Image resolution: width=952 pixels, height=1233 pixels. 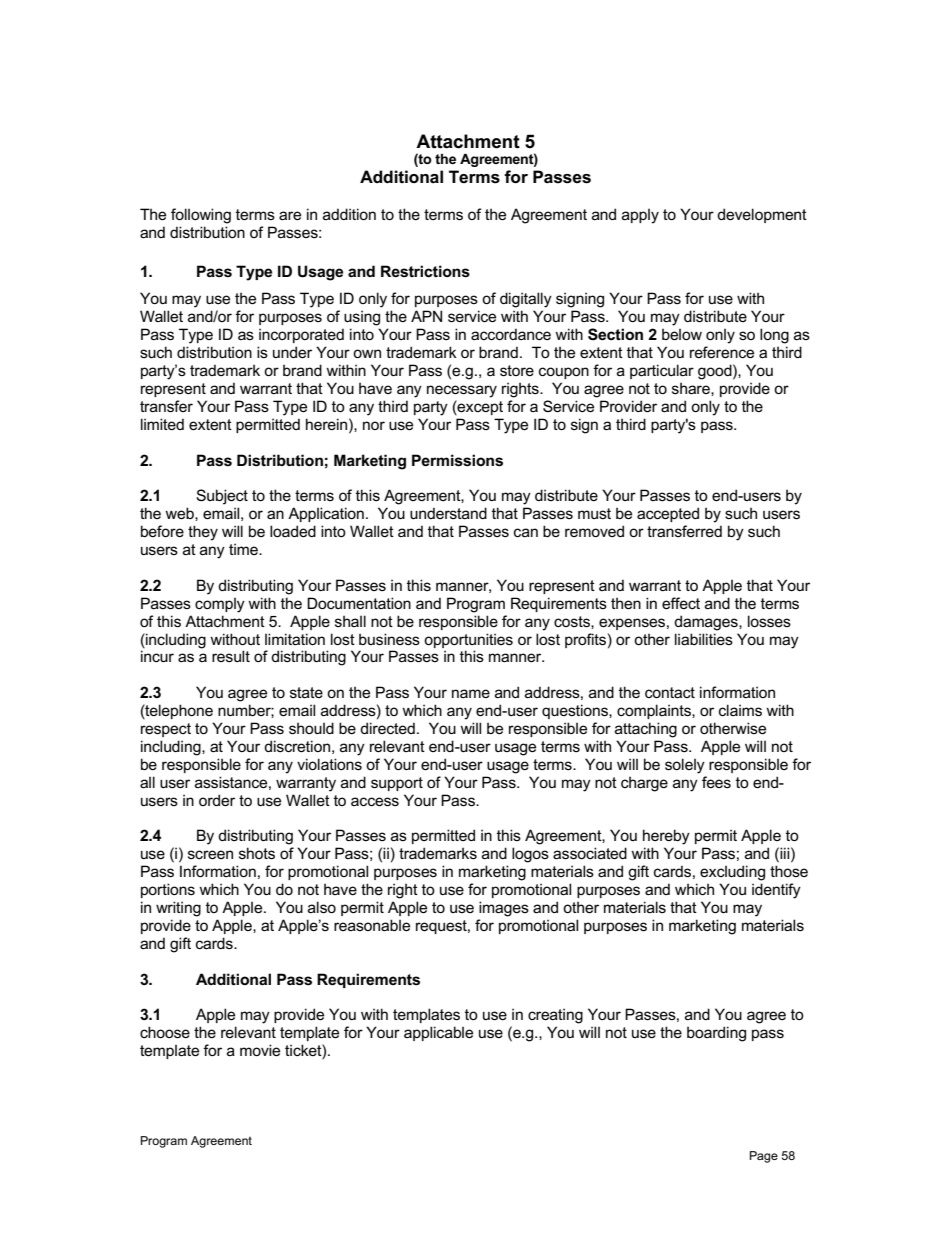 I want to click on Page, so click(x=764, y=1157).
